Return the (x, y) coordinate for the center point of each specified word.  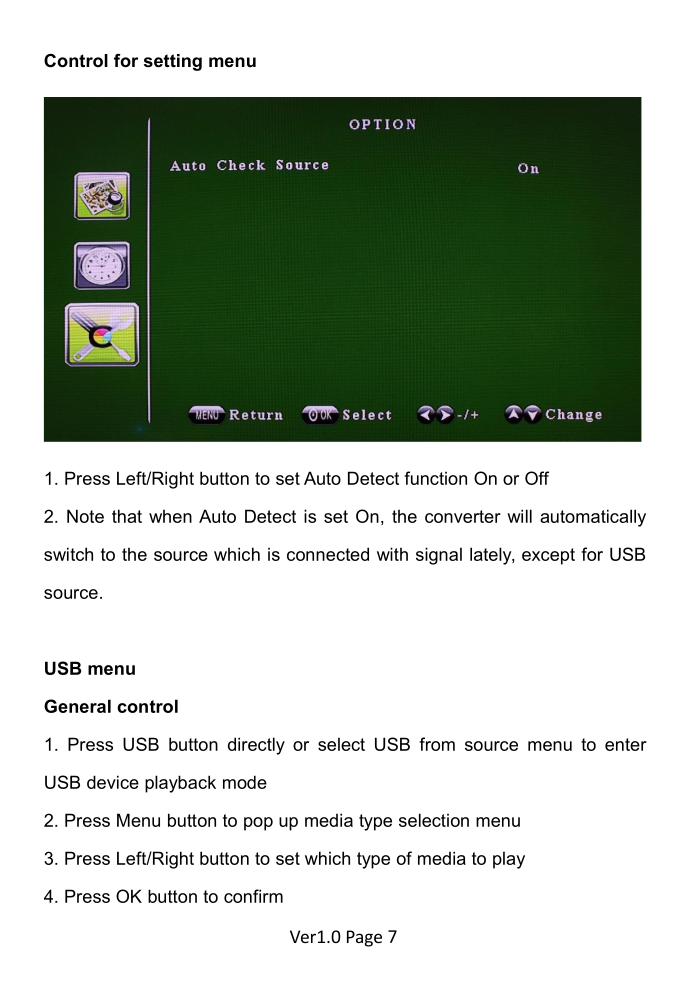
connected (328, 554)
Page (364, 938)
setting (173, 62)
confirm (253, 896)
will (519, 516)
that (127, 516)
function (435, 478)
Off (537, 478)
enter (626, 744)
